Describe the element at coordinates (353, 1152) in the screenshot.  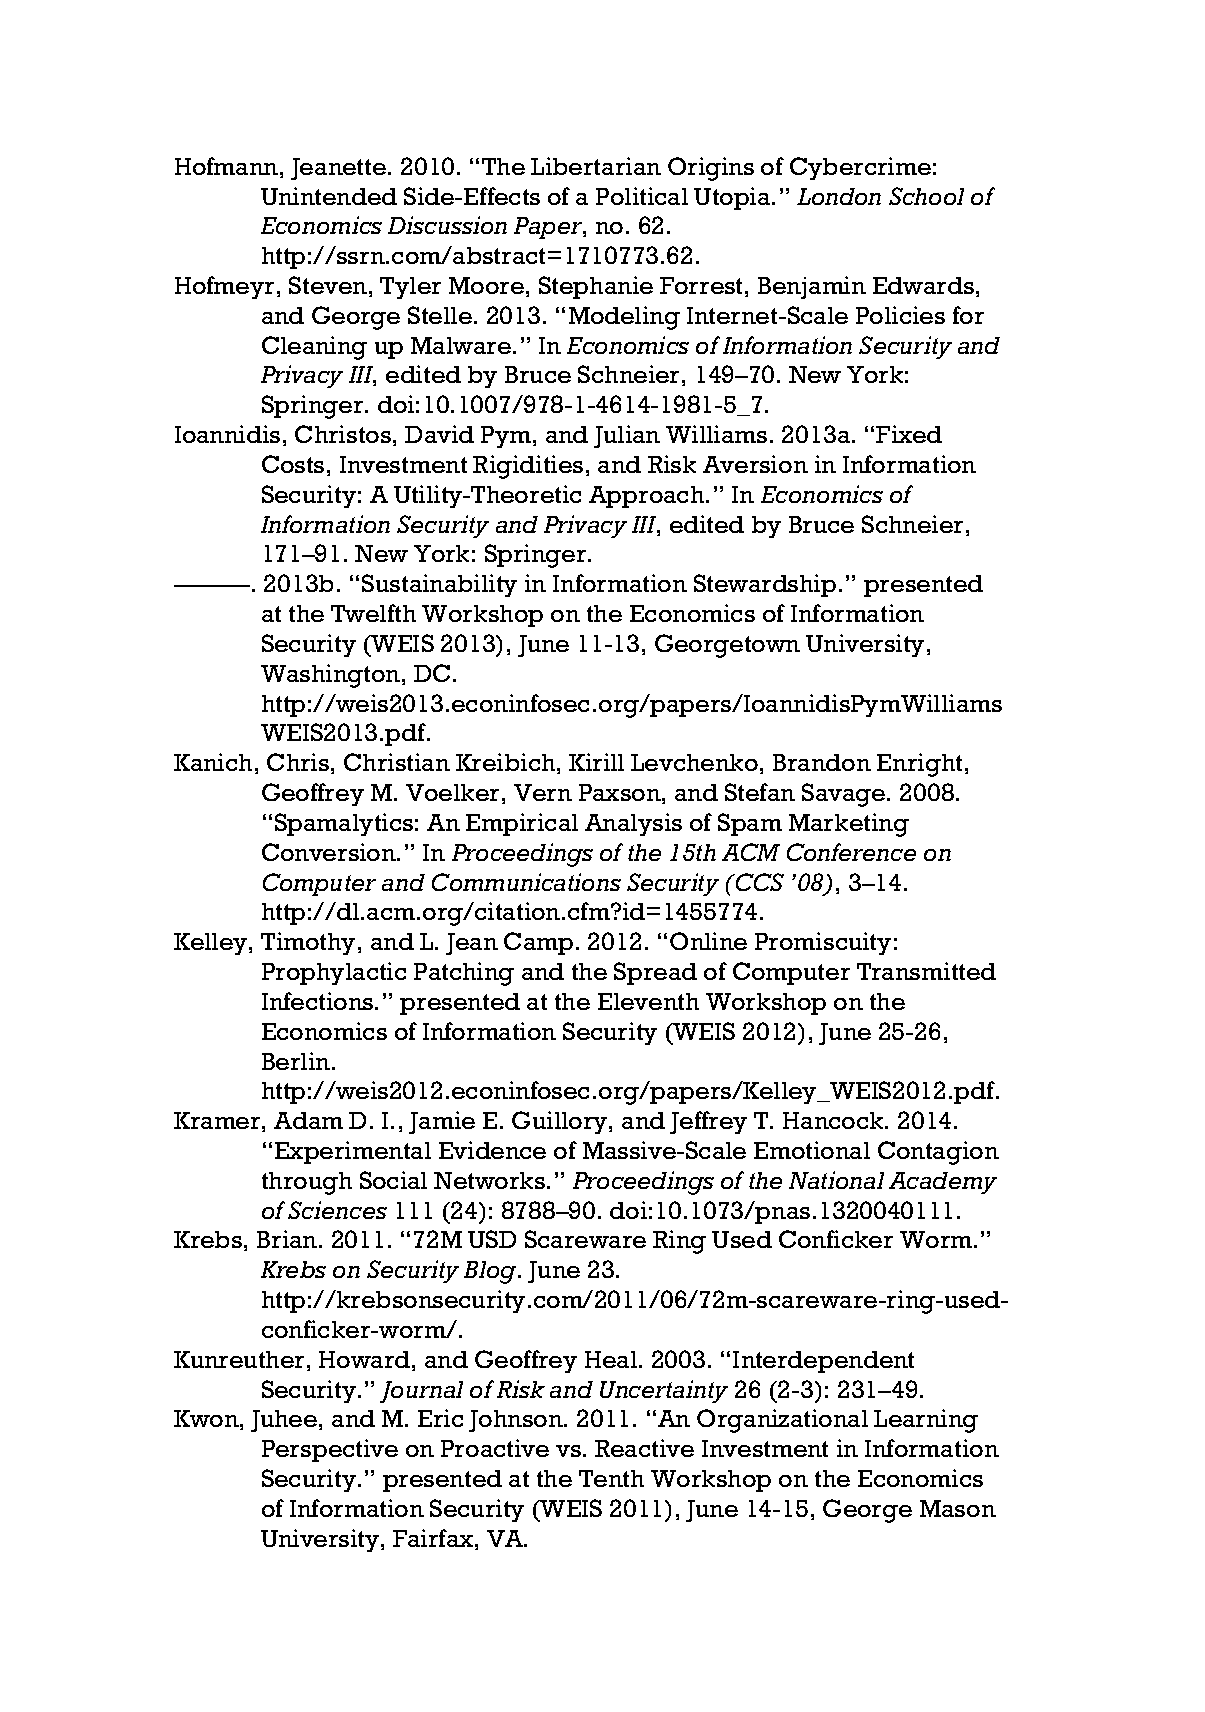
I see `Experimental` at that location.
